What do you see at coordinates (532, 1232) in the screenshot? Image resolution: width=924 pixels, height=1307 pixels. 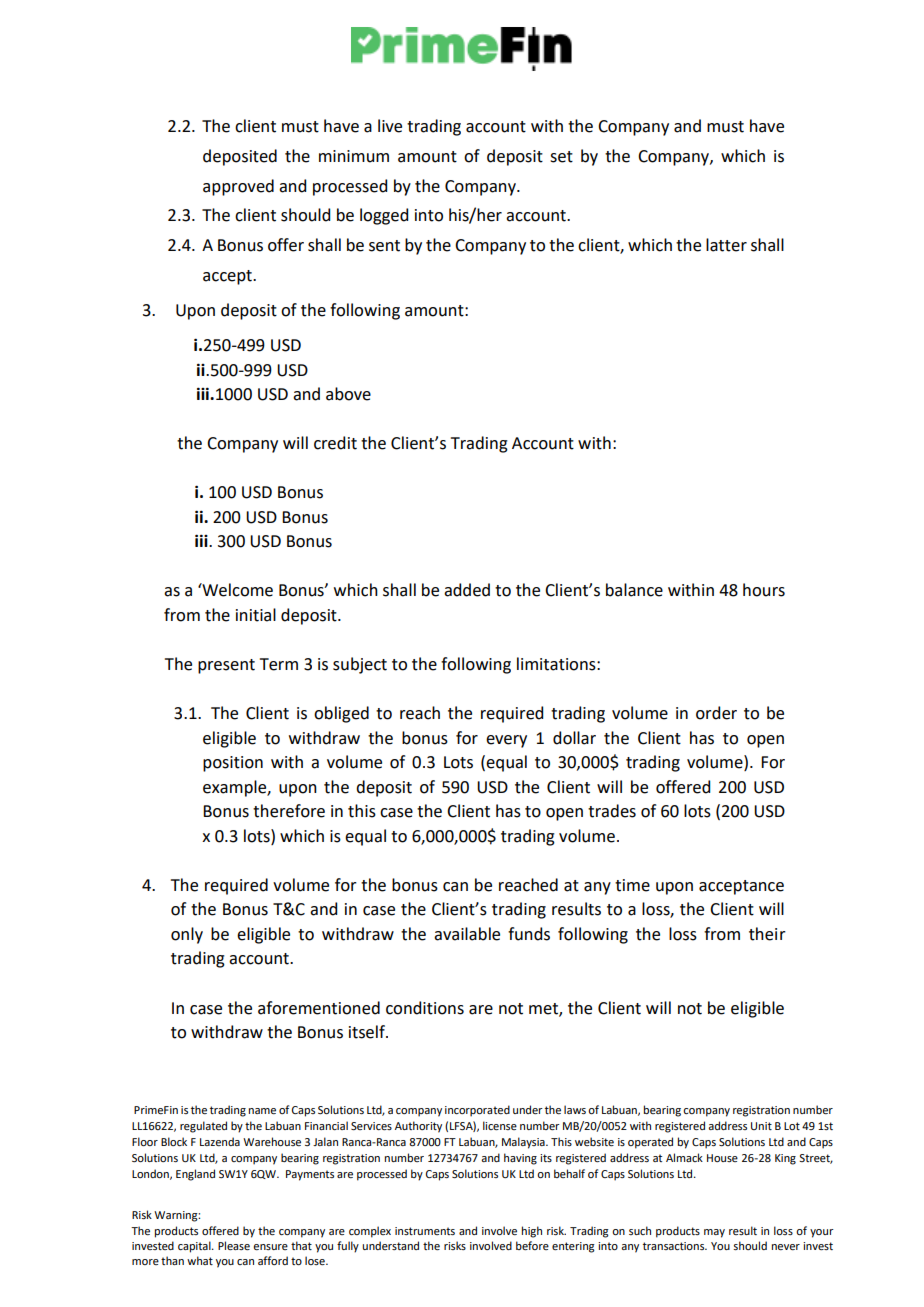 I see `high` at bounding box center [532, 1232].
